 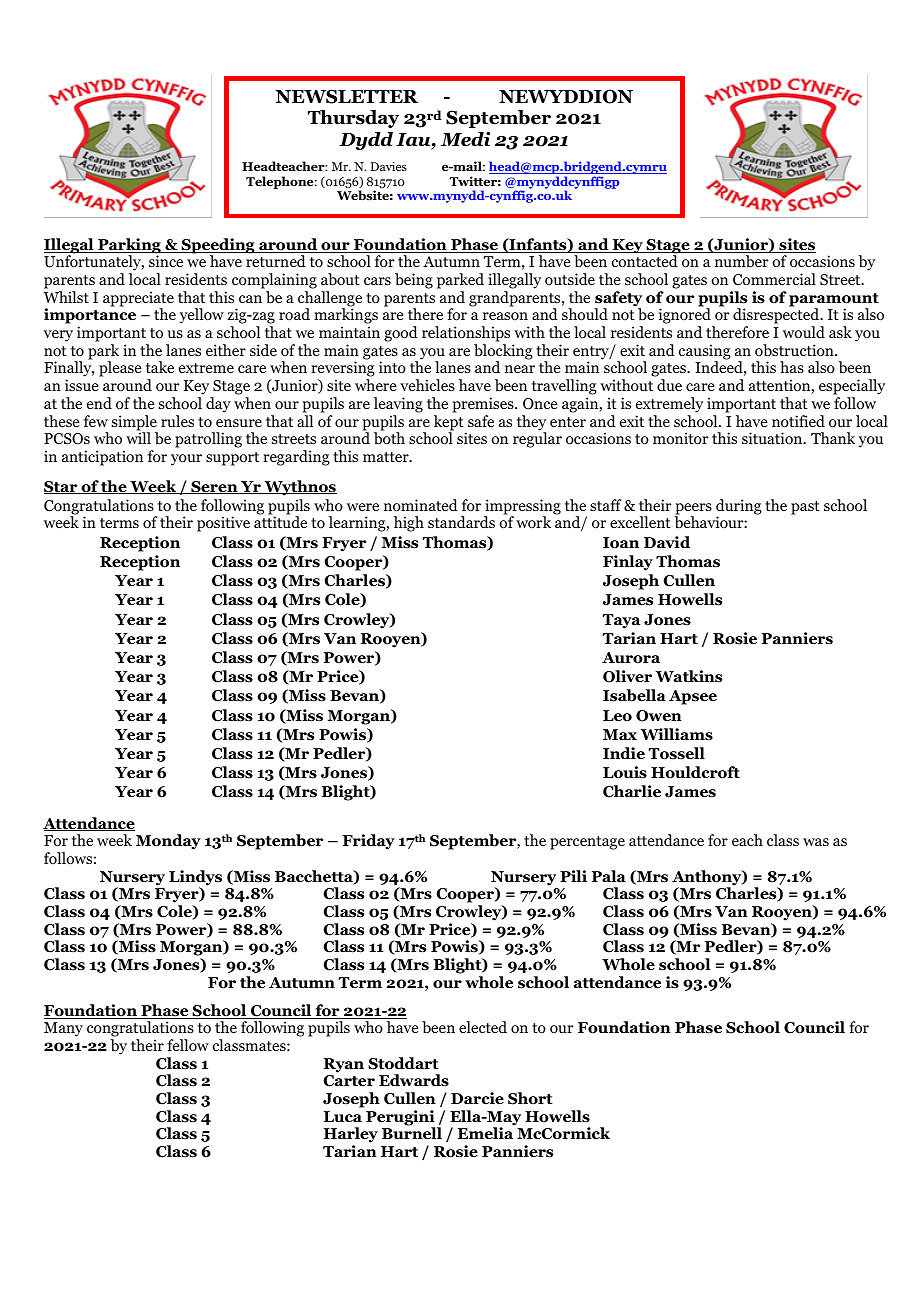 I want to click on Edwards, so click(x=414, y=1080).
